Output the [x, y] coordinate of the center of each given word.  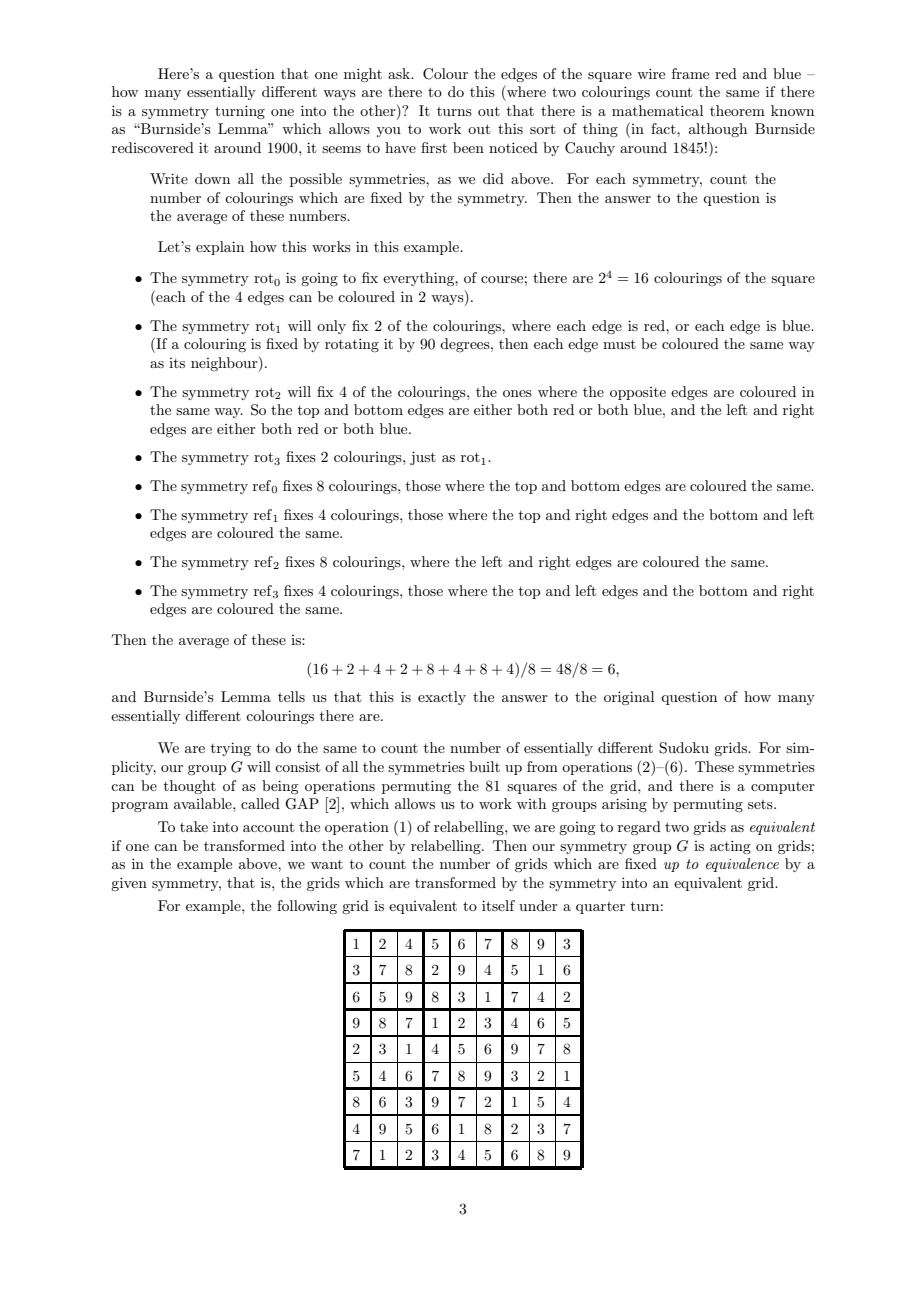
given [129, 884]
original [629, 698]
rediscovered [153, 147]
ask [400, 73]
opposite [638, 393]
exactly [442, 698]
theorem [737, 110]
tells [291, 696]
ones [517, 393]
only [331, 327]
